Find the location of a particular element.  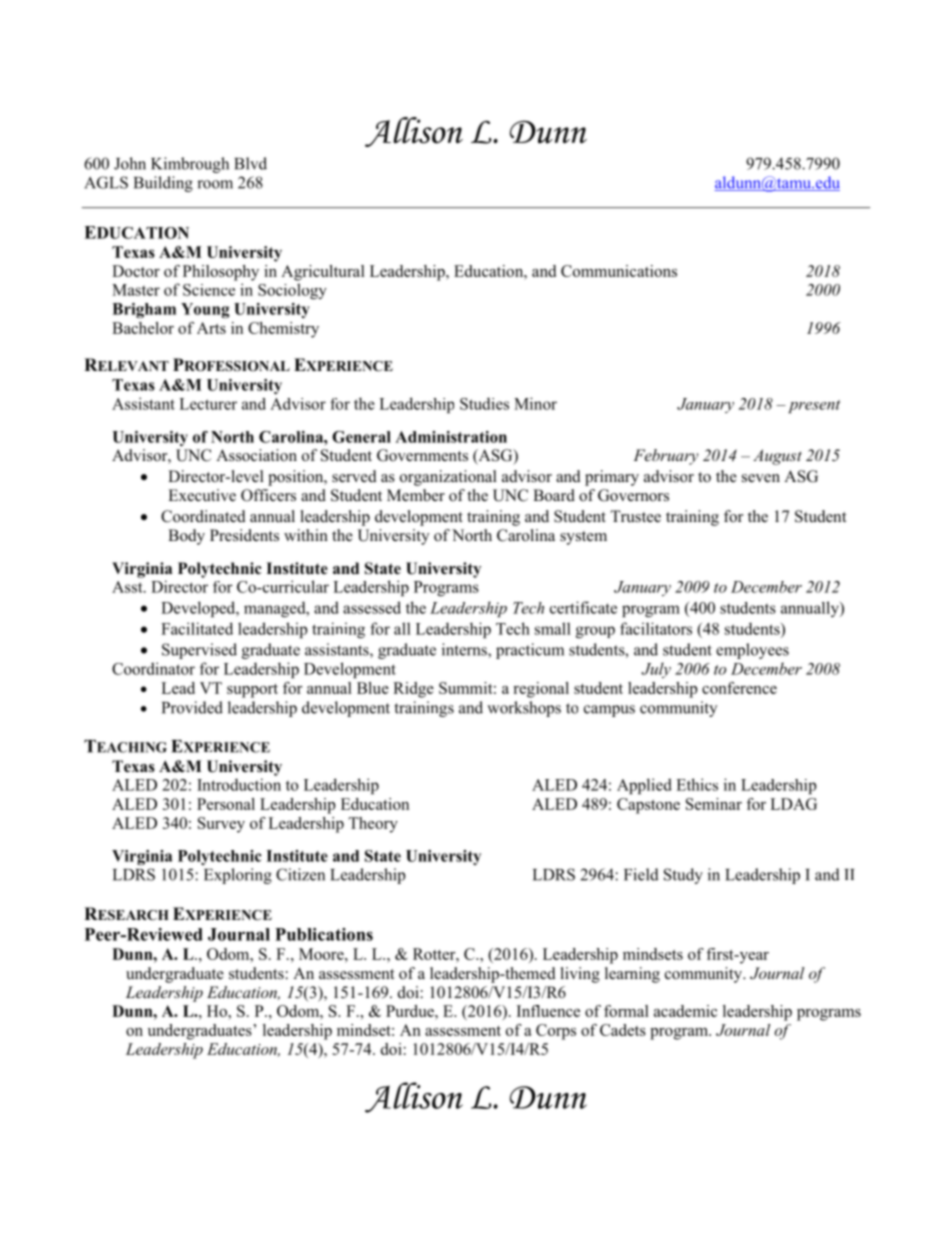

Publications is located at coordinates (324, 934).
